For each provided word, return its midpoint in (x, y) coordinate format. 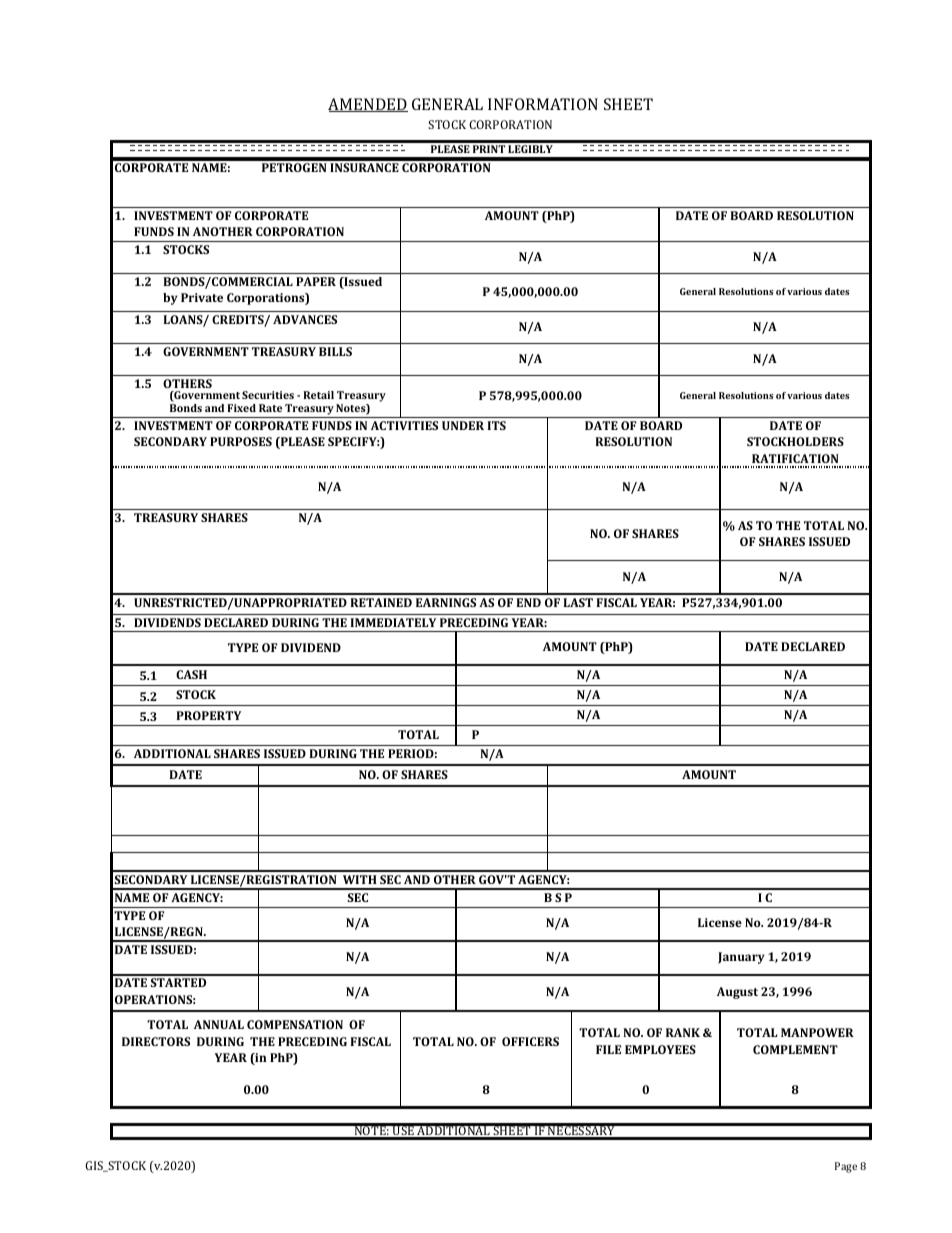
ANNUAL (219, 1024)
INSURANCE (364, 167)
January (741, 958)
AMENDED (368, 105)
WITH (360, 879)
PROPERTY (208, 715)
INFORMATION (543, 104)
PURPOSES (241, 441)
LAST (578, 602)
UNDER (463, 425)
